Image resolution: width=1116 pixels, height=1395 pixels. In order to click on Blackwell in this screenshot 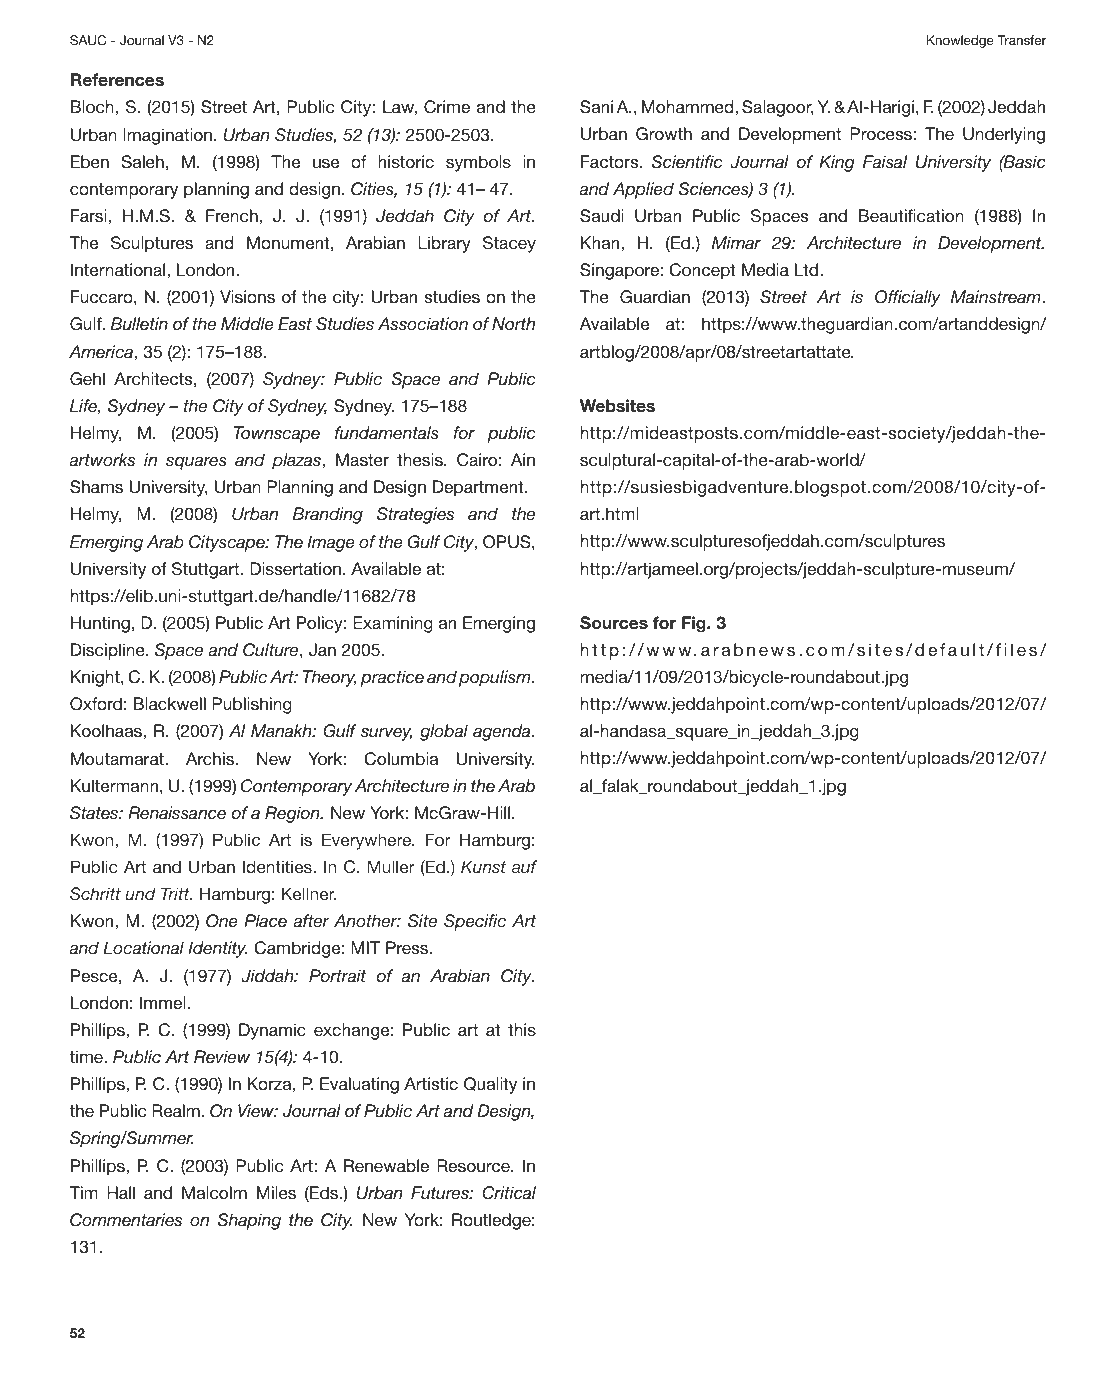, I will do `click(170, 703)`.
